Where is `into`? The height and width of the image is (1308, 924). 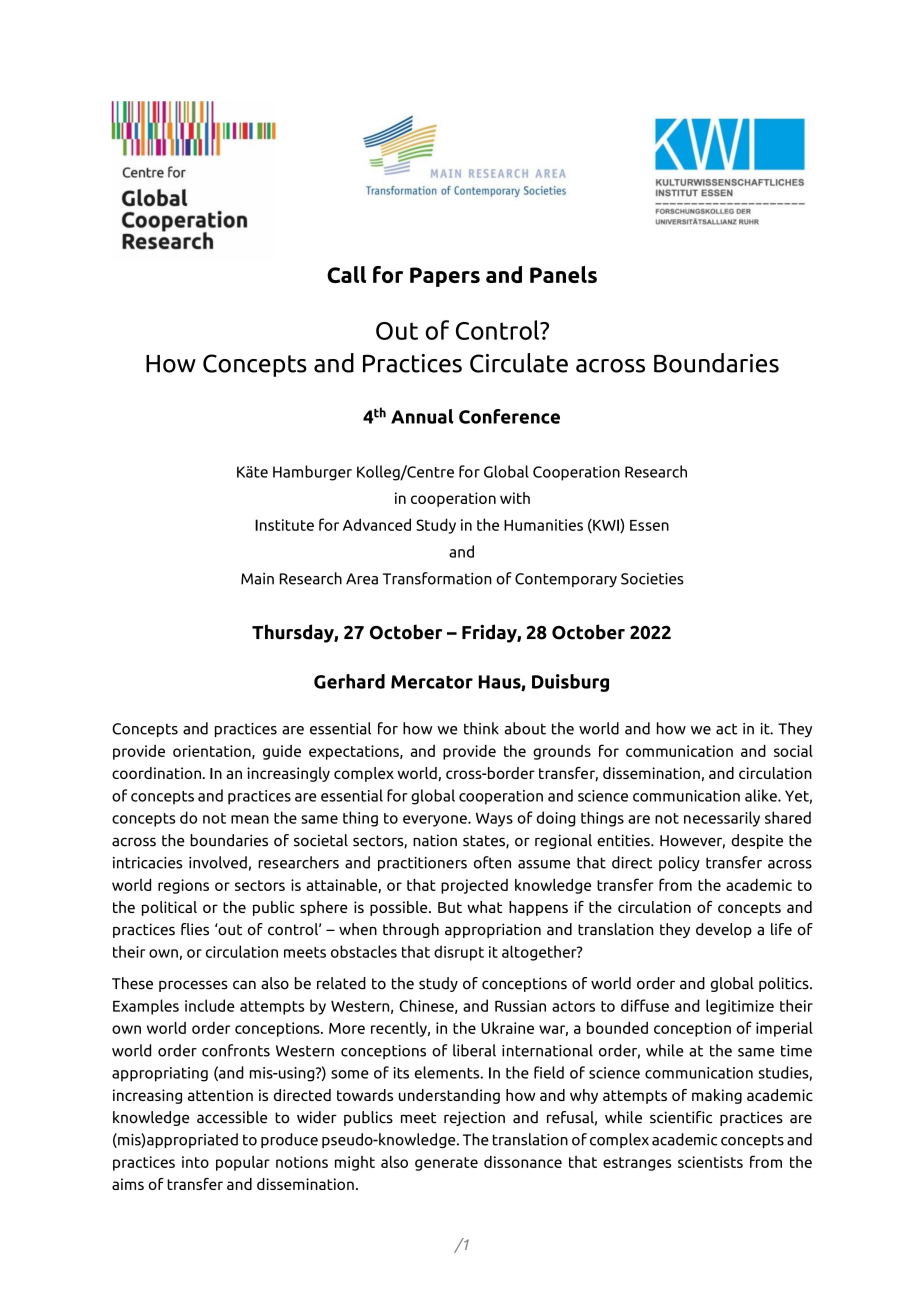 into is located at coordinates (195, 1162).
